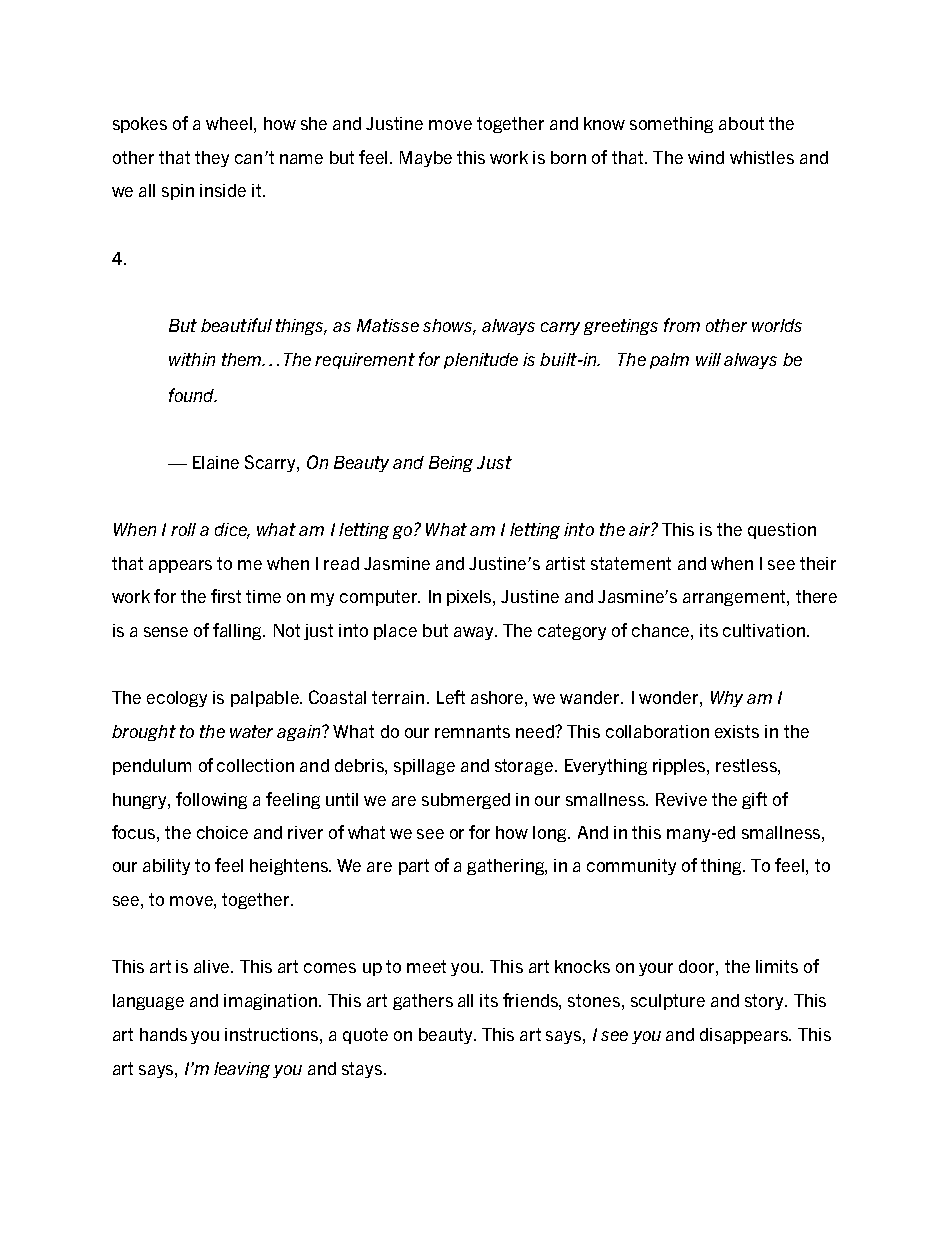 The image size is (952, 1233). What do you see at coordinates (754, 800) in the screenshot?
I see `gift` at bounding box center [754, 800].
